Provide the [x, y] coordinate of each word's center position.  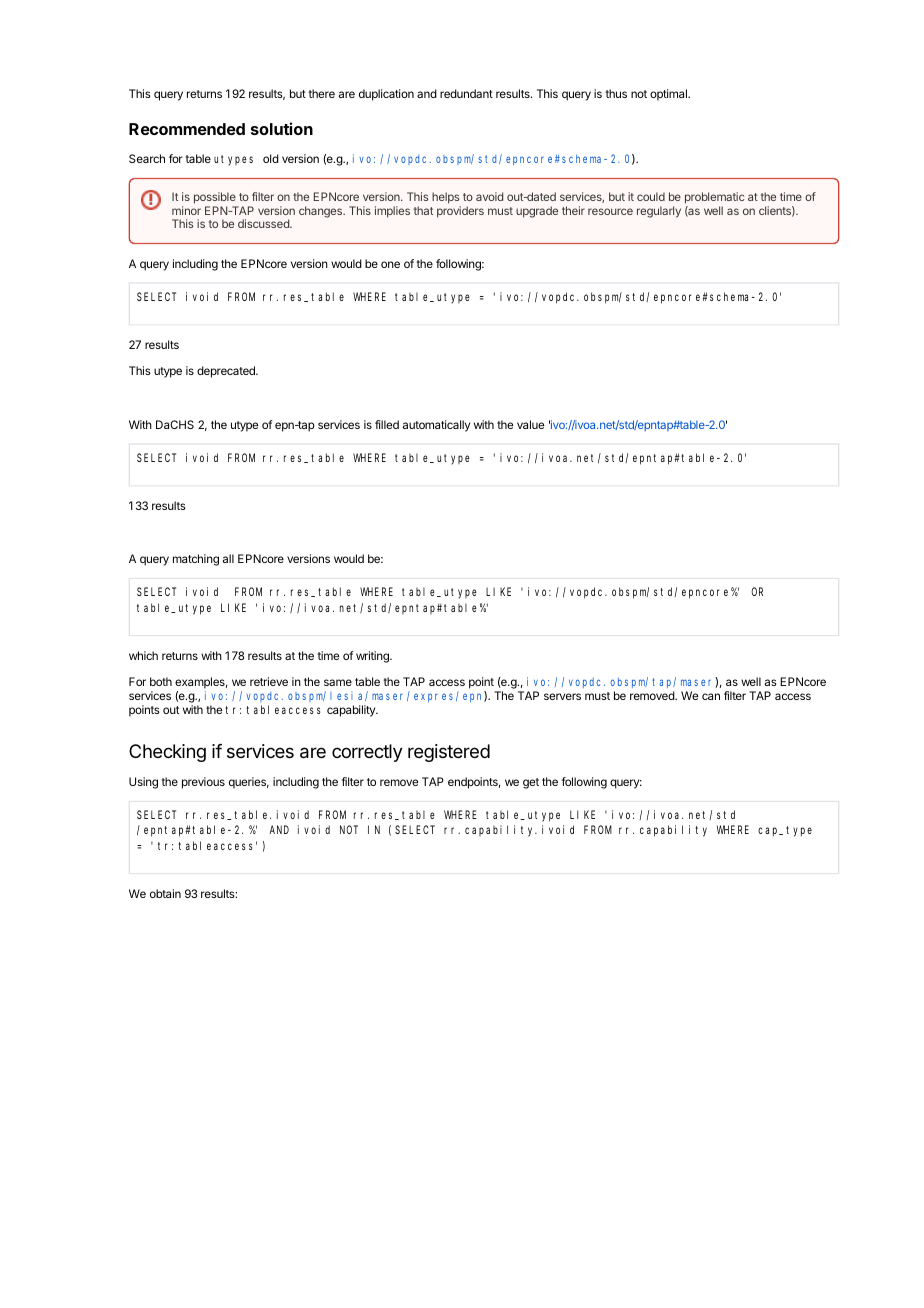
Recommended [187, 129]
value [530, 424]
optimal [669, 95]
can [711, 696]
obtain [165, 893]
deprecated [227, 372]
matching [196, 560]
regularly [659, 212]
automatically [436, 426]
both [161, 681]
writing [373, 657]
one [390, 264]
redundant [466, 93]
